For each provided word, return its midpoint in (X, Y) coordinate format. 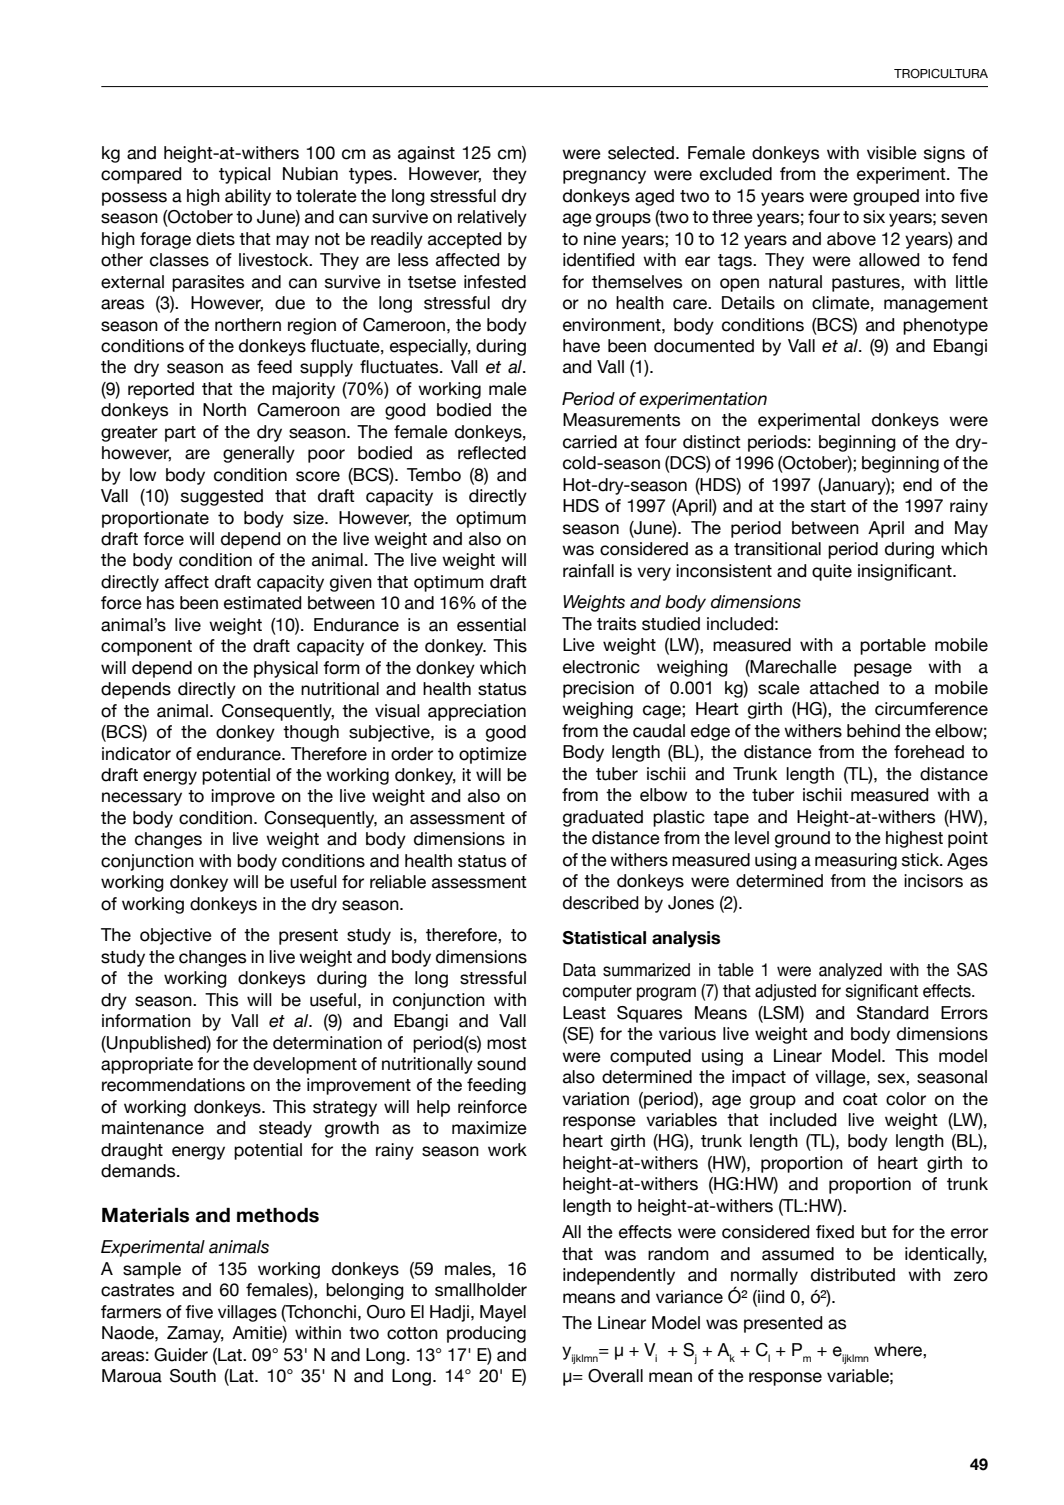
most (507, 1043)
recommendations (173, 1085)
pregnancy (604, 177)
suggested (222, 497)
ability (248, 197)
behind (873, 731)
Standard (893, 1013)
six (874, 217)
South (193, 1376)
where (899, 1350)
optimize (493, 755)
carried (590, 442)
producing (486, 1334)
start (828, 506)
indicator (136, 754)
